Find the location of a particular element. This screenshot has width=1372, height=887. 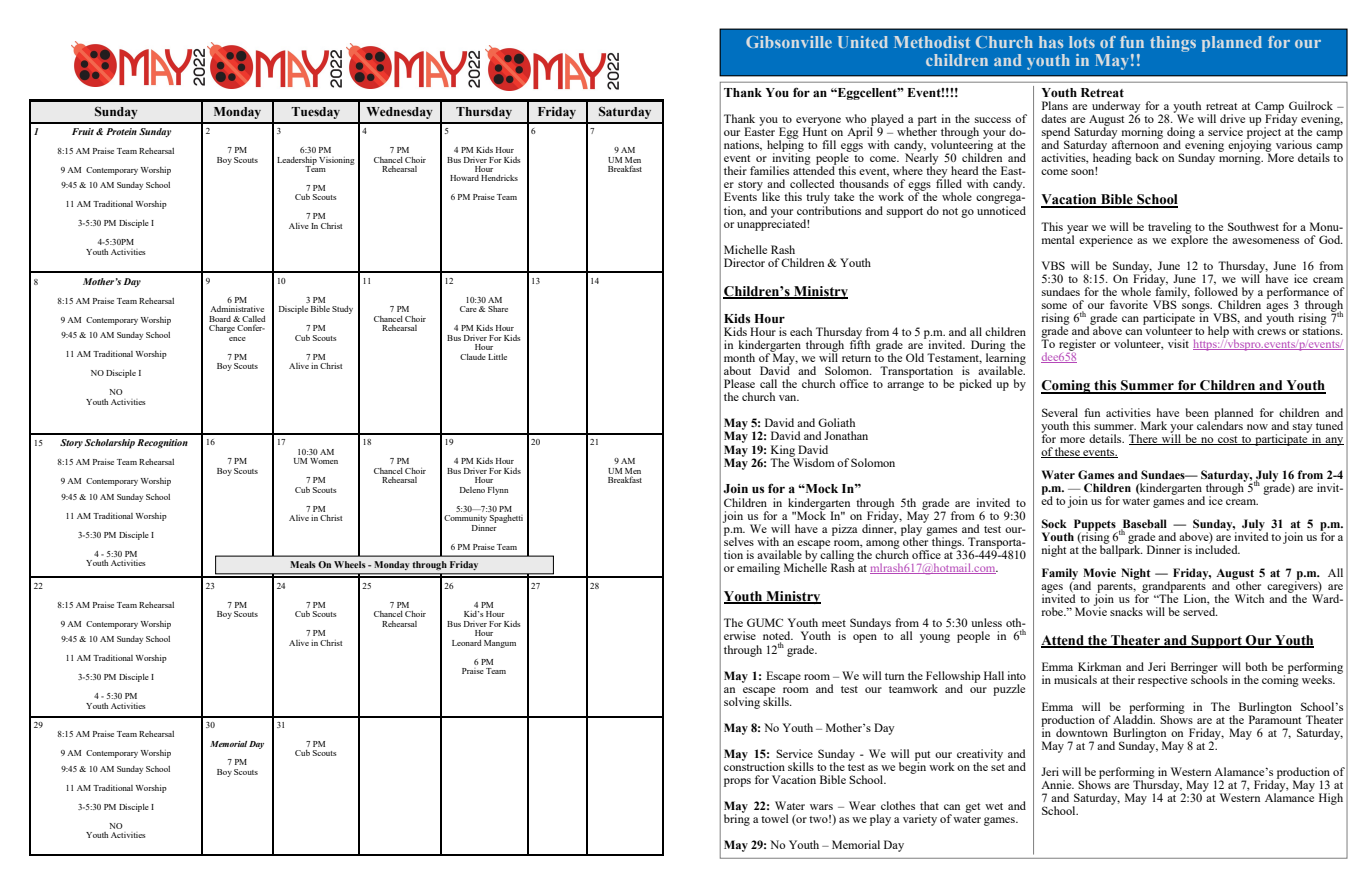

props is located at coordinates (737, 782).
